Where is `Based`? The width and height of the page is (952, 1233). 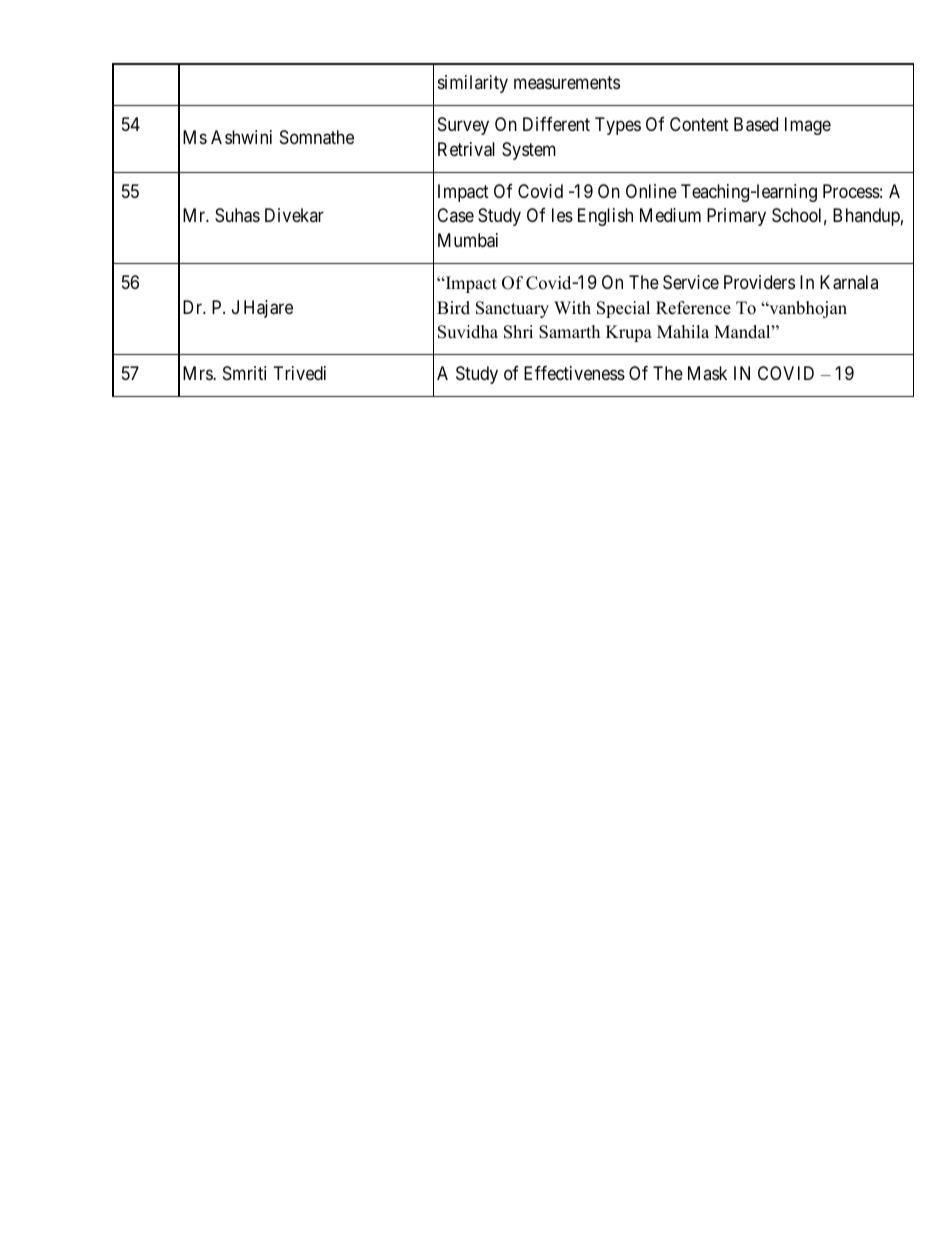 Based is located at coordinates (756, 124).
